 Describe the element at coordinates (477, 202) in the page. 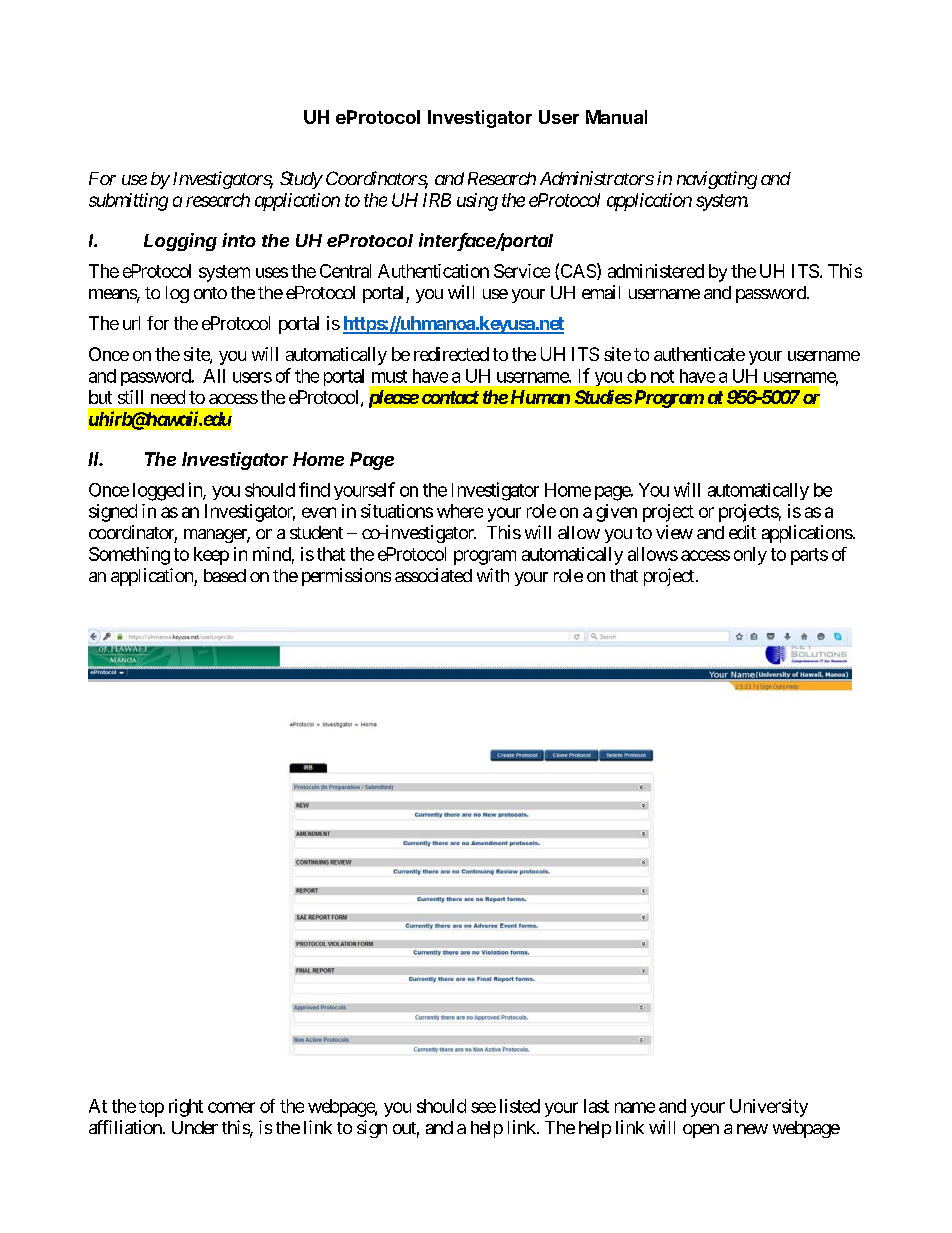

I see `using` at that location.
